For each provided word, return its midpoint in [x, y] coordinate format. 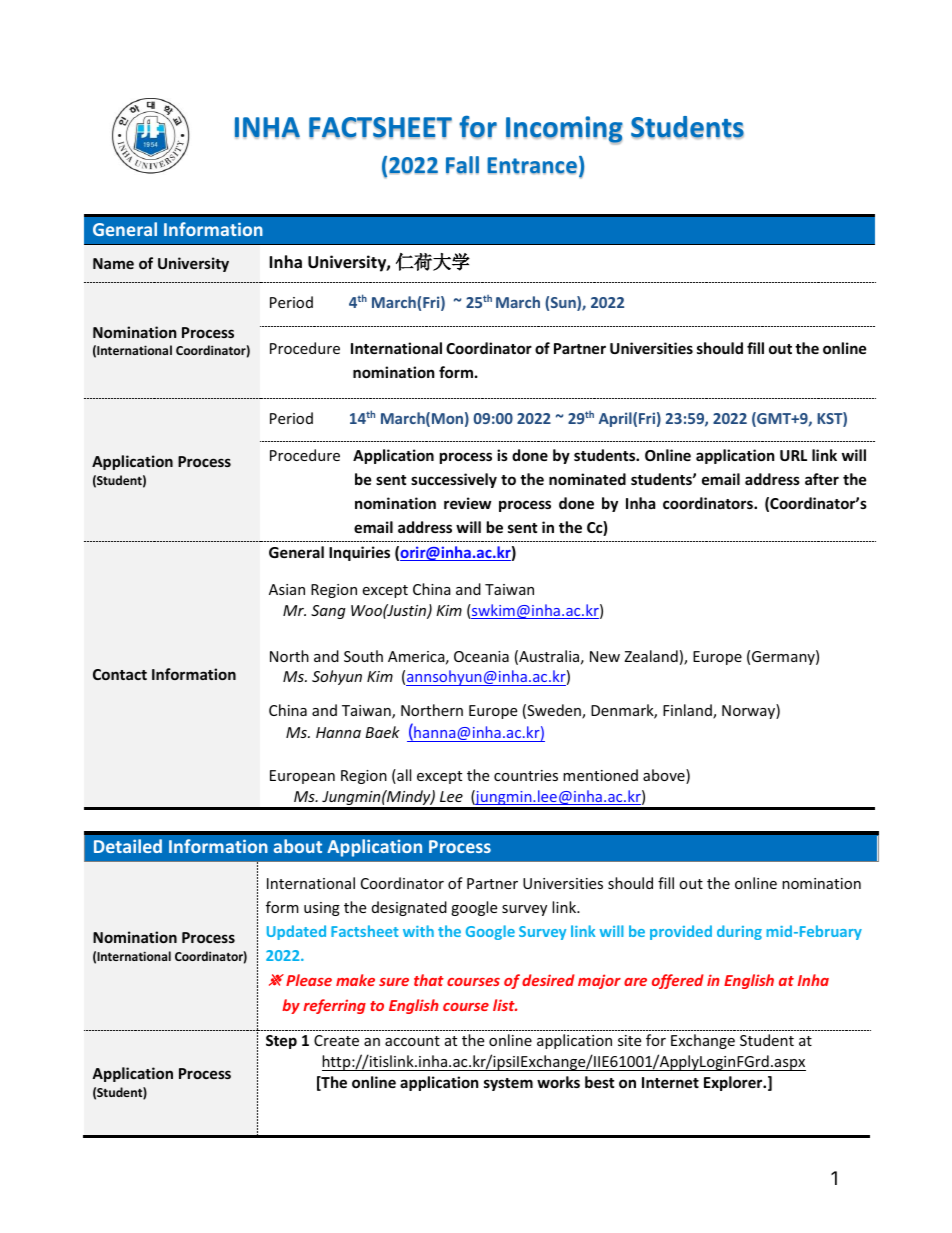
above [665, 776]
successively [454, 480]
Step [281, 1042]
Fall [462, 165]
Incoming [564, 130]
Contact [120, 674]
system [508, 1084]
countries [526, 775]
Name [113, 263]
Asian [287, 589]
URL [793, 455]
